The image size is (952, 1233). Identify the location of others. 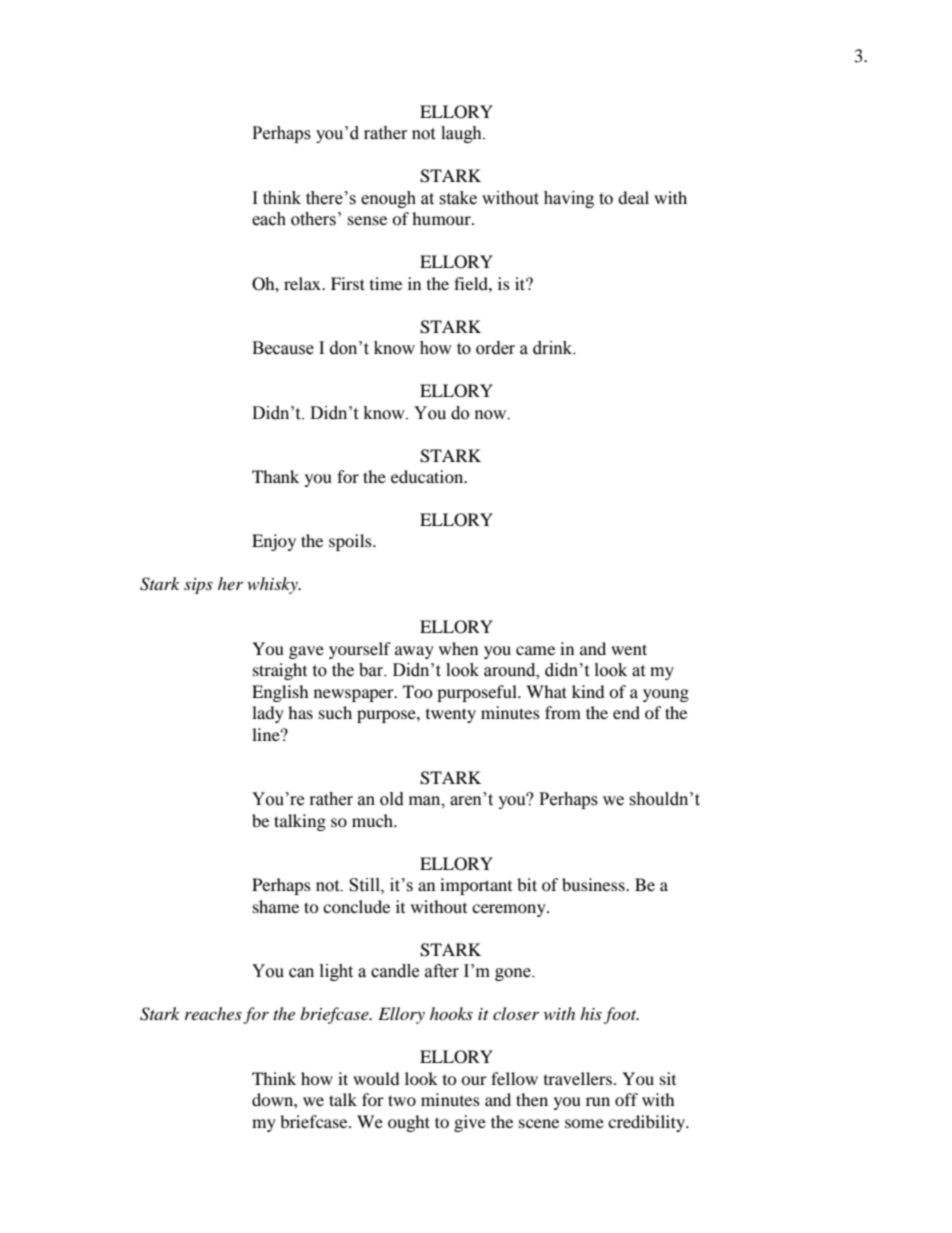
(313, 219).
